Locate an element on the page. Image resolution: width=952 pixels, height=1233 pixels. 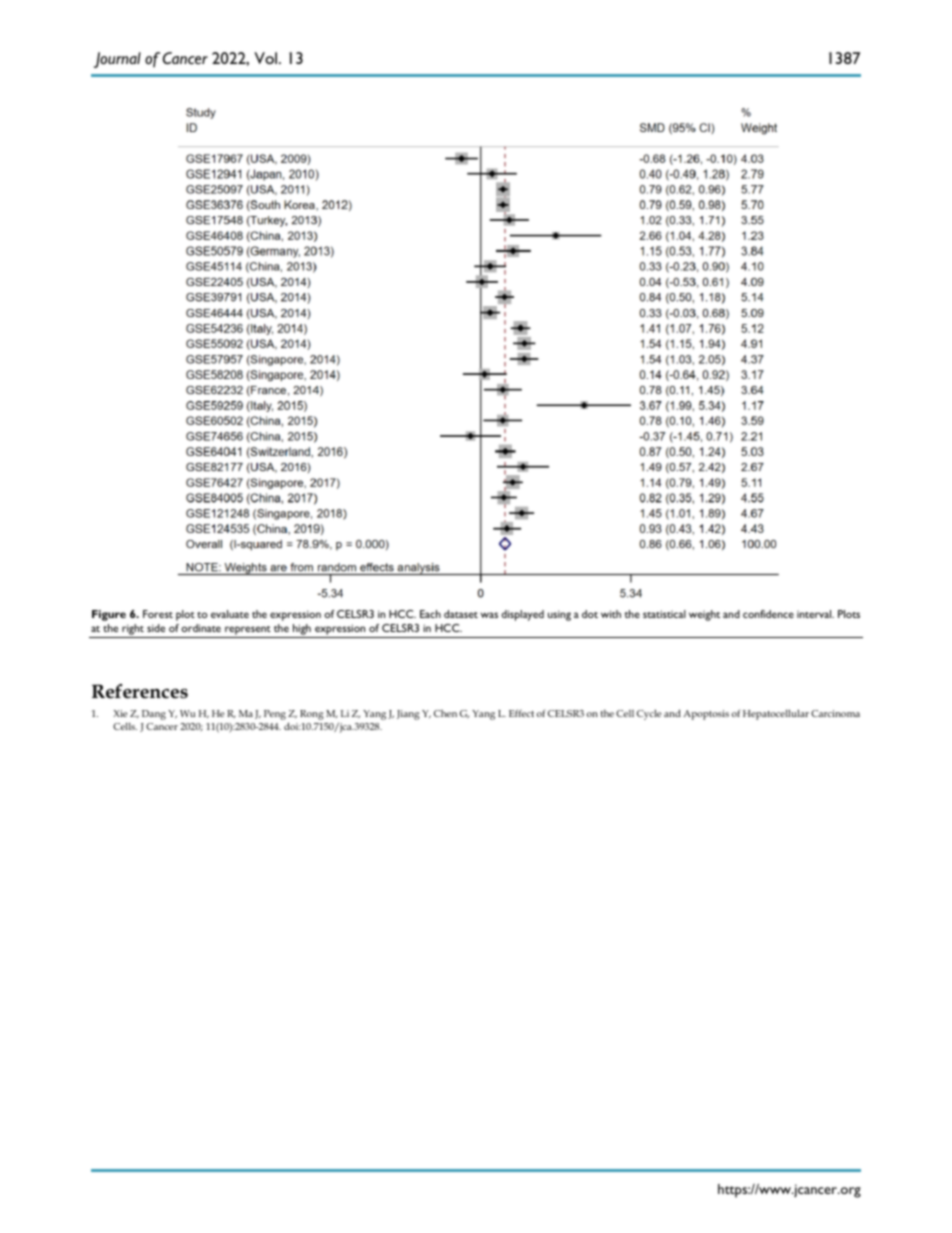
References is located at coordinates (140, 691).
